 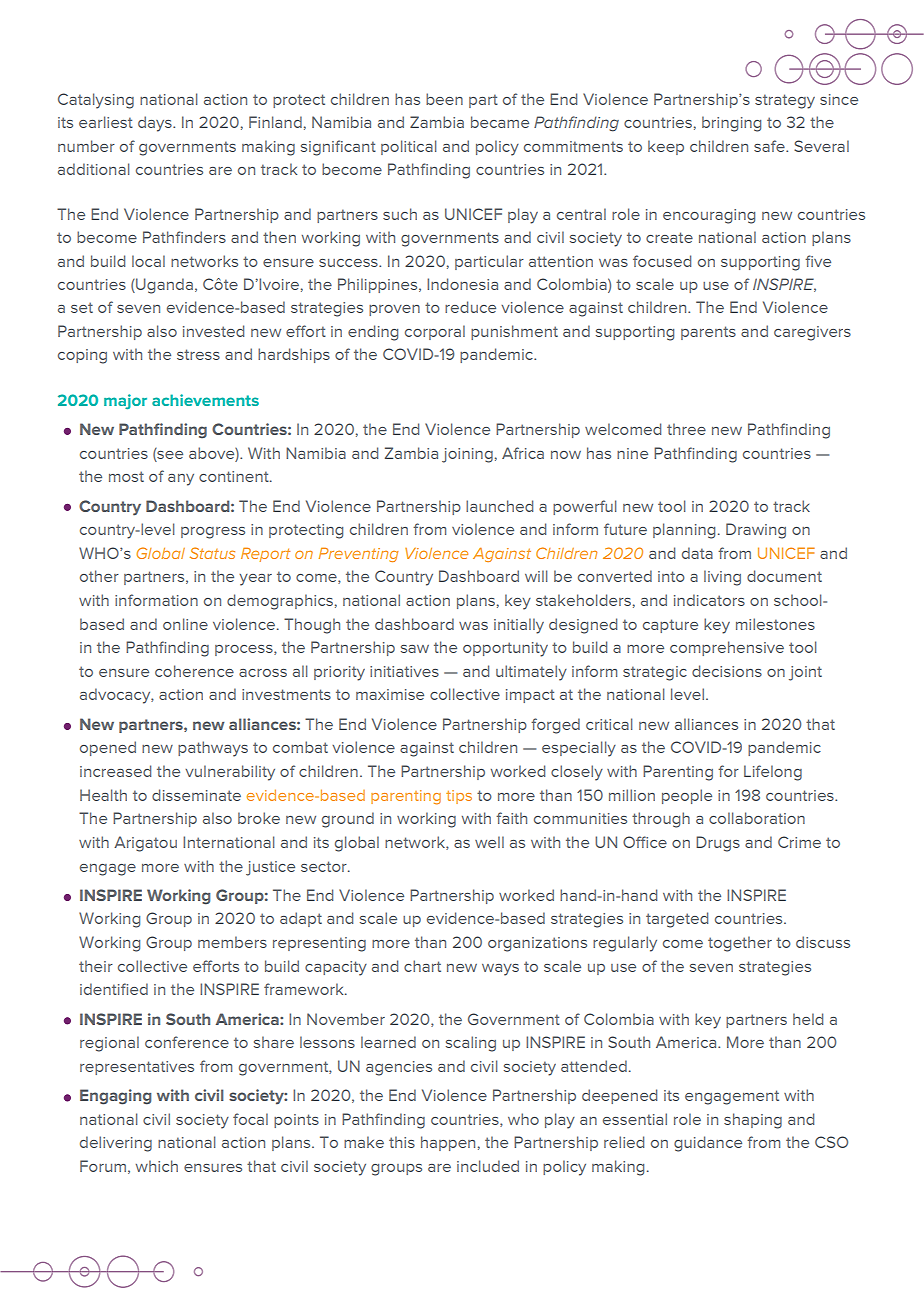 What do you see at coordinates (731, 124) in the page?
I see `bringing` at bounding box center [731, 124].
